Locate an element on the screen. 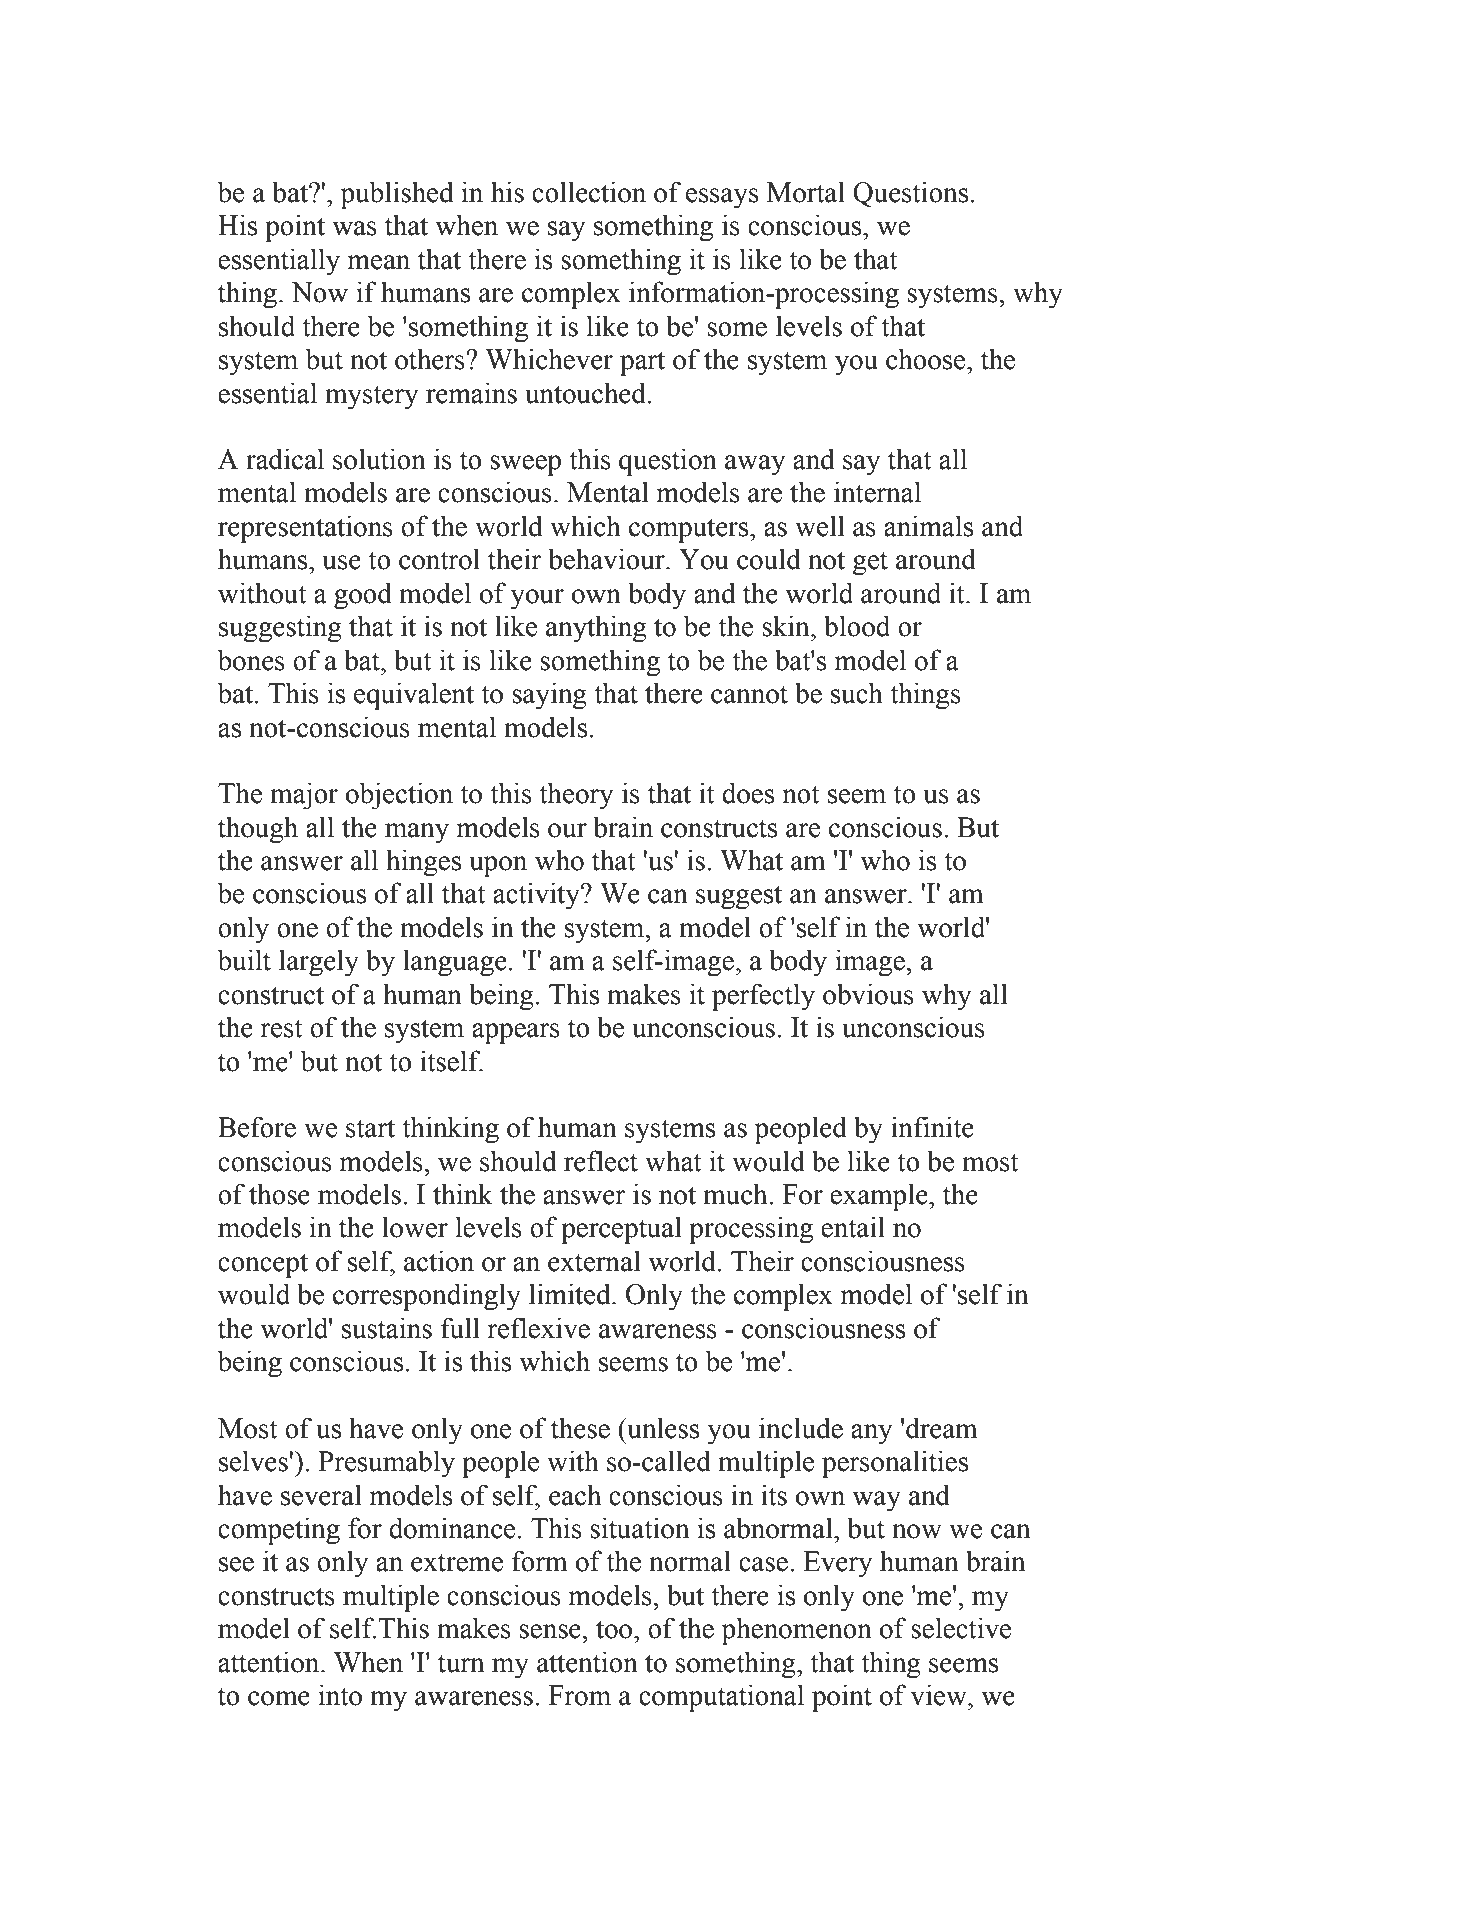  Mortal is located at coordinates (806, 192).
